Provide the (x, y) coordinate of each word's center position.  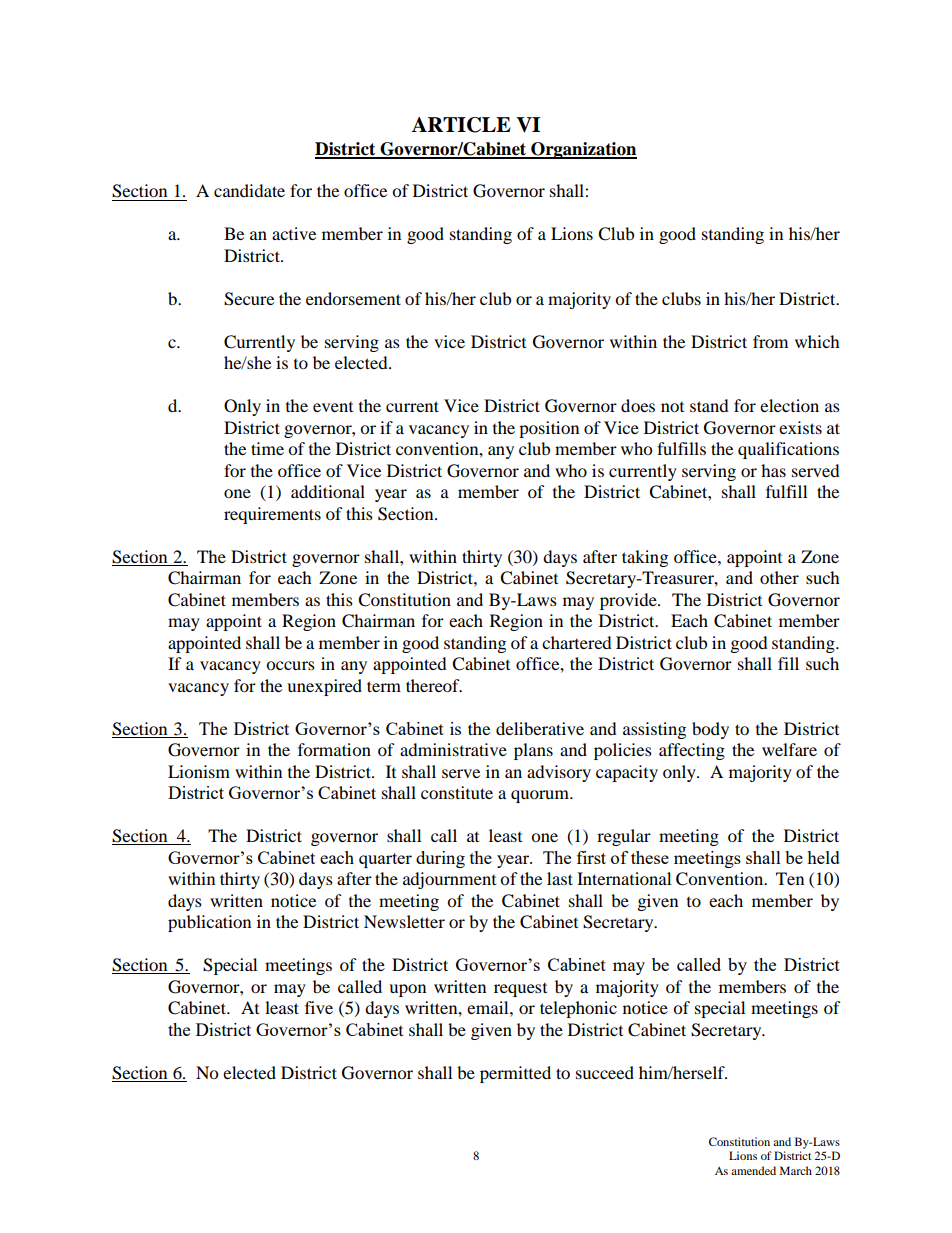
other (779, 577)
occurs (290, 665)
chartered (577, 642)
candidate (249, 190)
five (319, 1007)
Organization (583, 150)
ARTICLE (461, 125)
